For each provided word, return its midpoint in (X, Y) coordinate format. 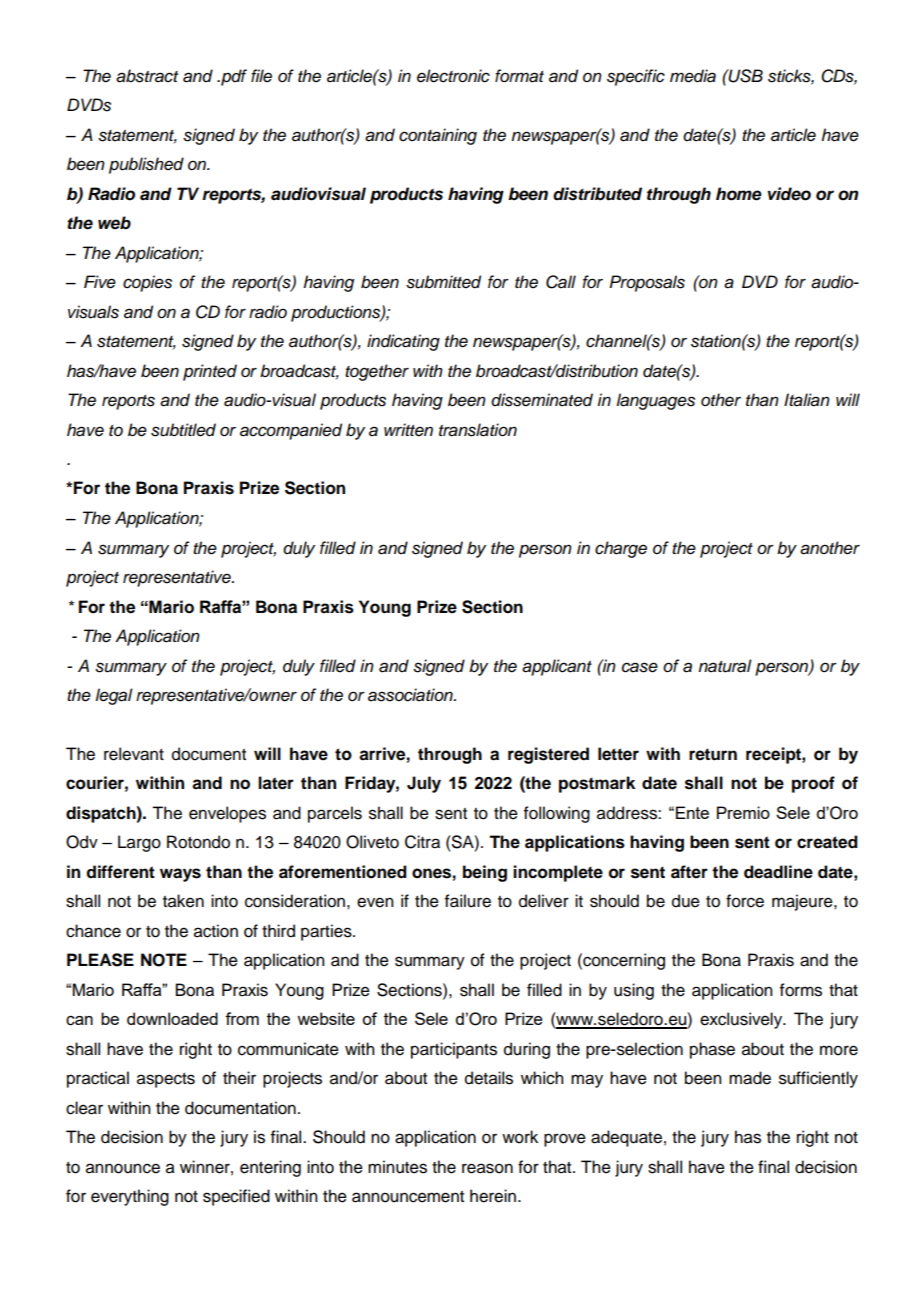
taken (183, 901)
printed (210, 372)
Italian (807, 400)
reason (487, 1168)
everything (130, 1197)
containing (438, 136)
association (411, 695)
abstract (147, 76)
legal (114, 696)
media (693, 76)
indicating (403, 342)
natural (725, 666)
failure (468, 901)
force (745, 901)
